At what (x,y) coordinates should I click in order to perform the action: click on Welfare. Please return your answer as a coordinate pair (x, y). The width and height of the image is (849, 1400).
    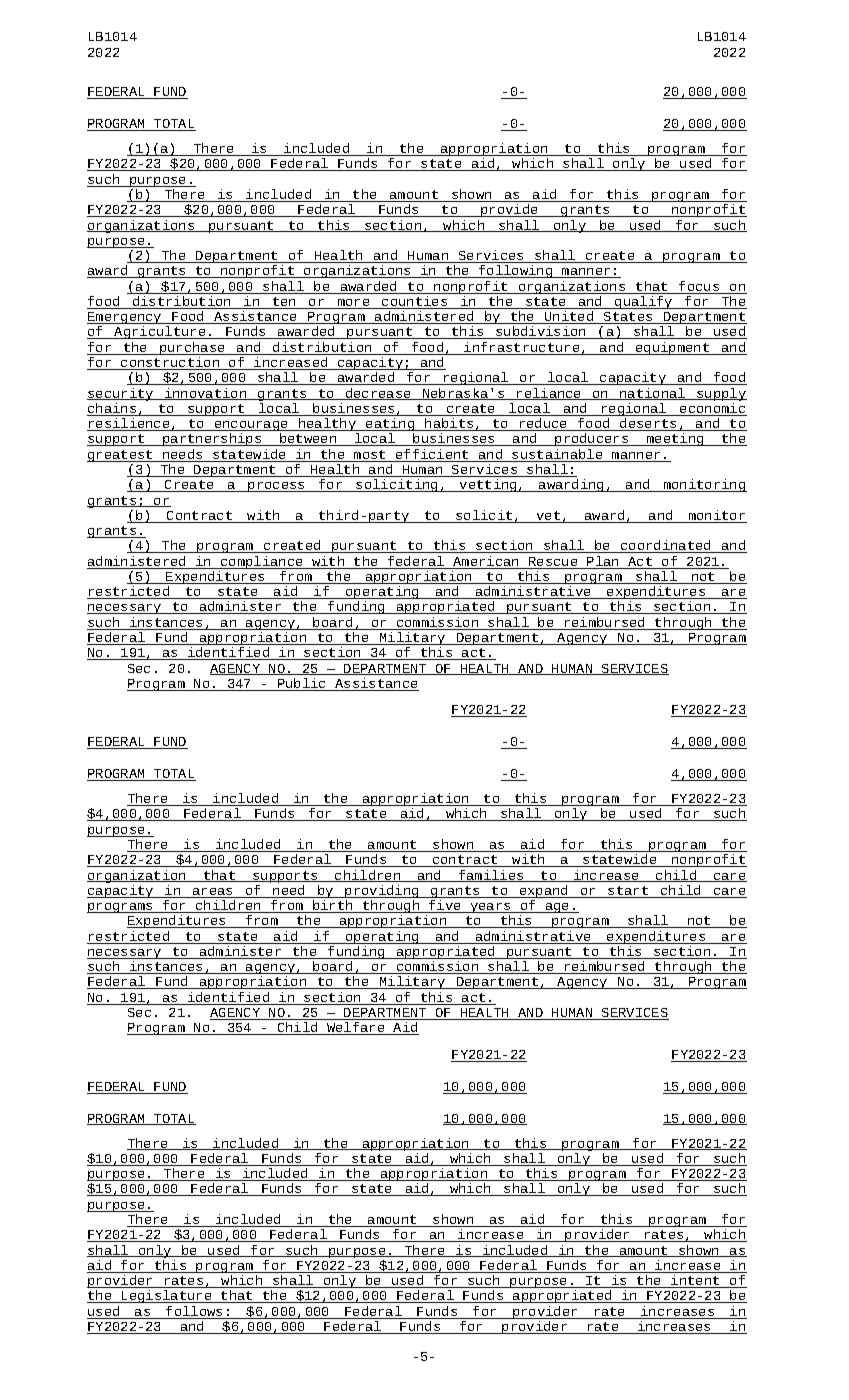
    Looking at the image, I should click on (356, 1028).
